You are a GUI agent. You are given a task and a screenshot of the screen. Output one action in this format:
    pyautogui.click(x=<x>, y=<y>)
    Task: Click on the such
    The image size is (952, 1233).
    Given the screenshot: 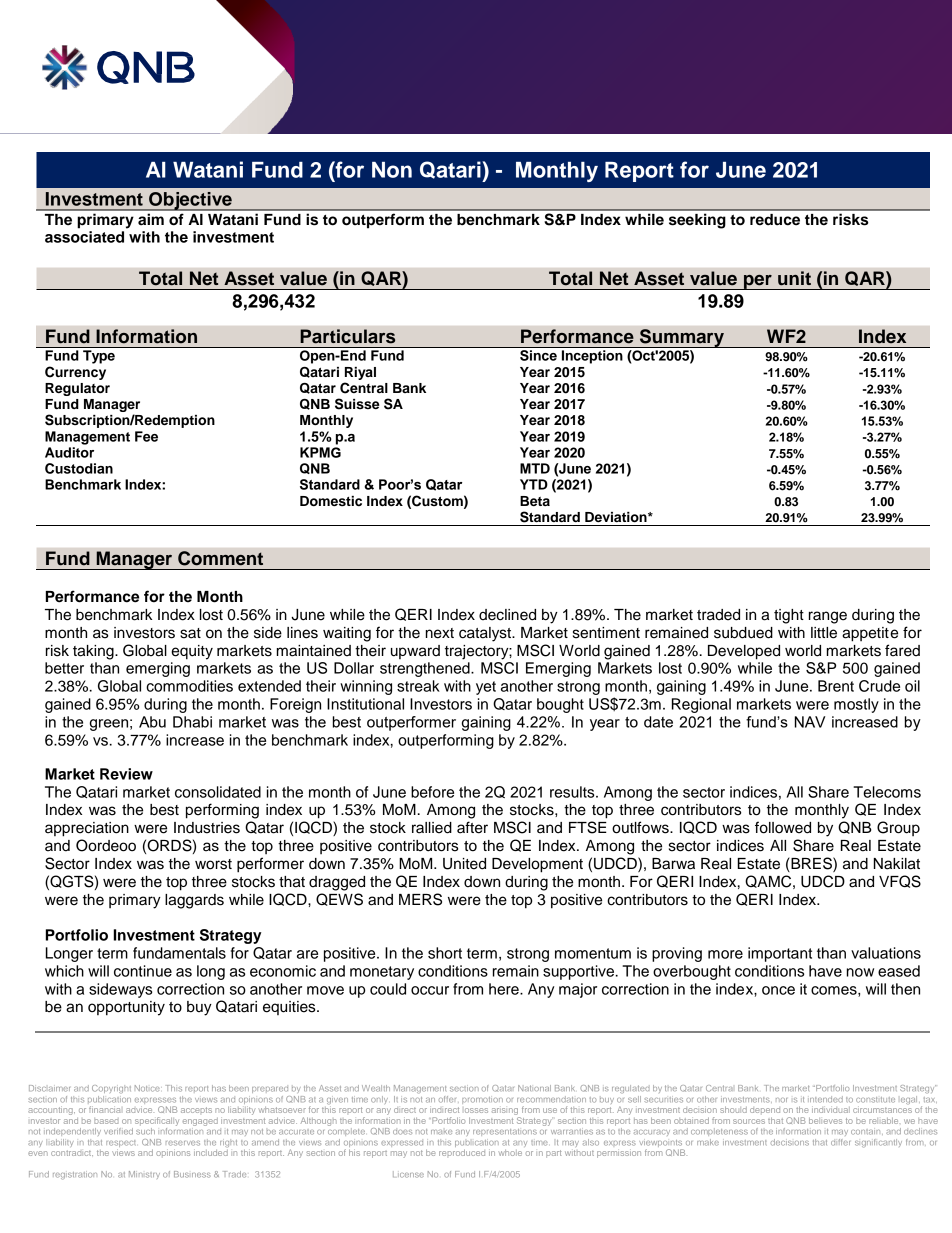 What is the action you would take?
    pyautogui.click(x=145, y=1131)
